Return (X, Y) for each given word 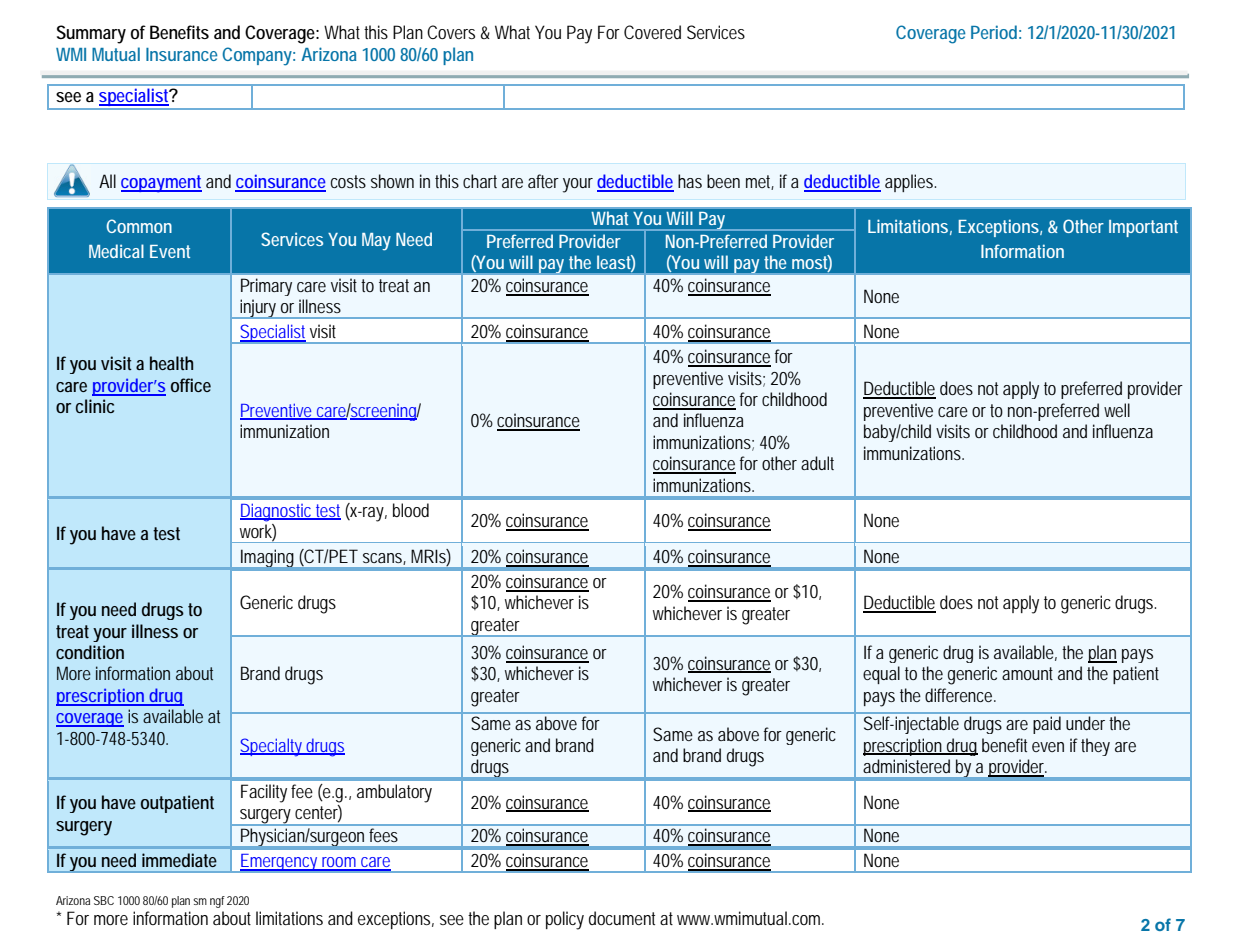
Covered (652, 32)
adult (817, 463)
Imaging (268, 559)
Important (1143, 228)
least (616, 263)
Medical (116, 251)
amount (1027, 673)
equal (881, 675)
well (1117, 410)
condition (90, 652)
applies (910, 183)
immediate (179, 860)
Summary (91, 34)
